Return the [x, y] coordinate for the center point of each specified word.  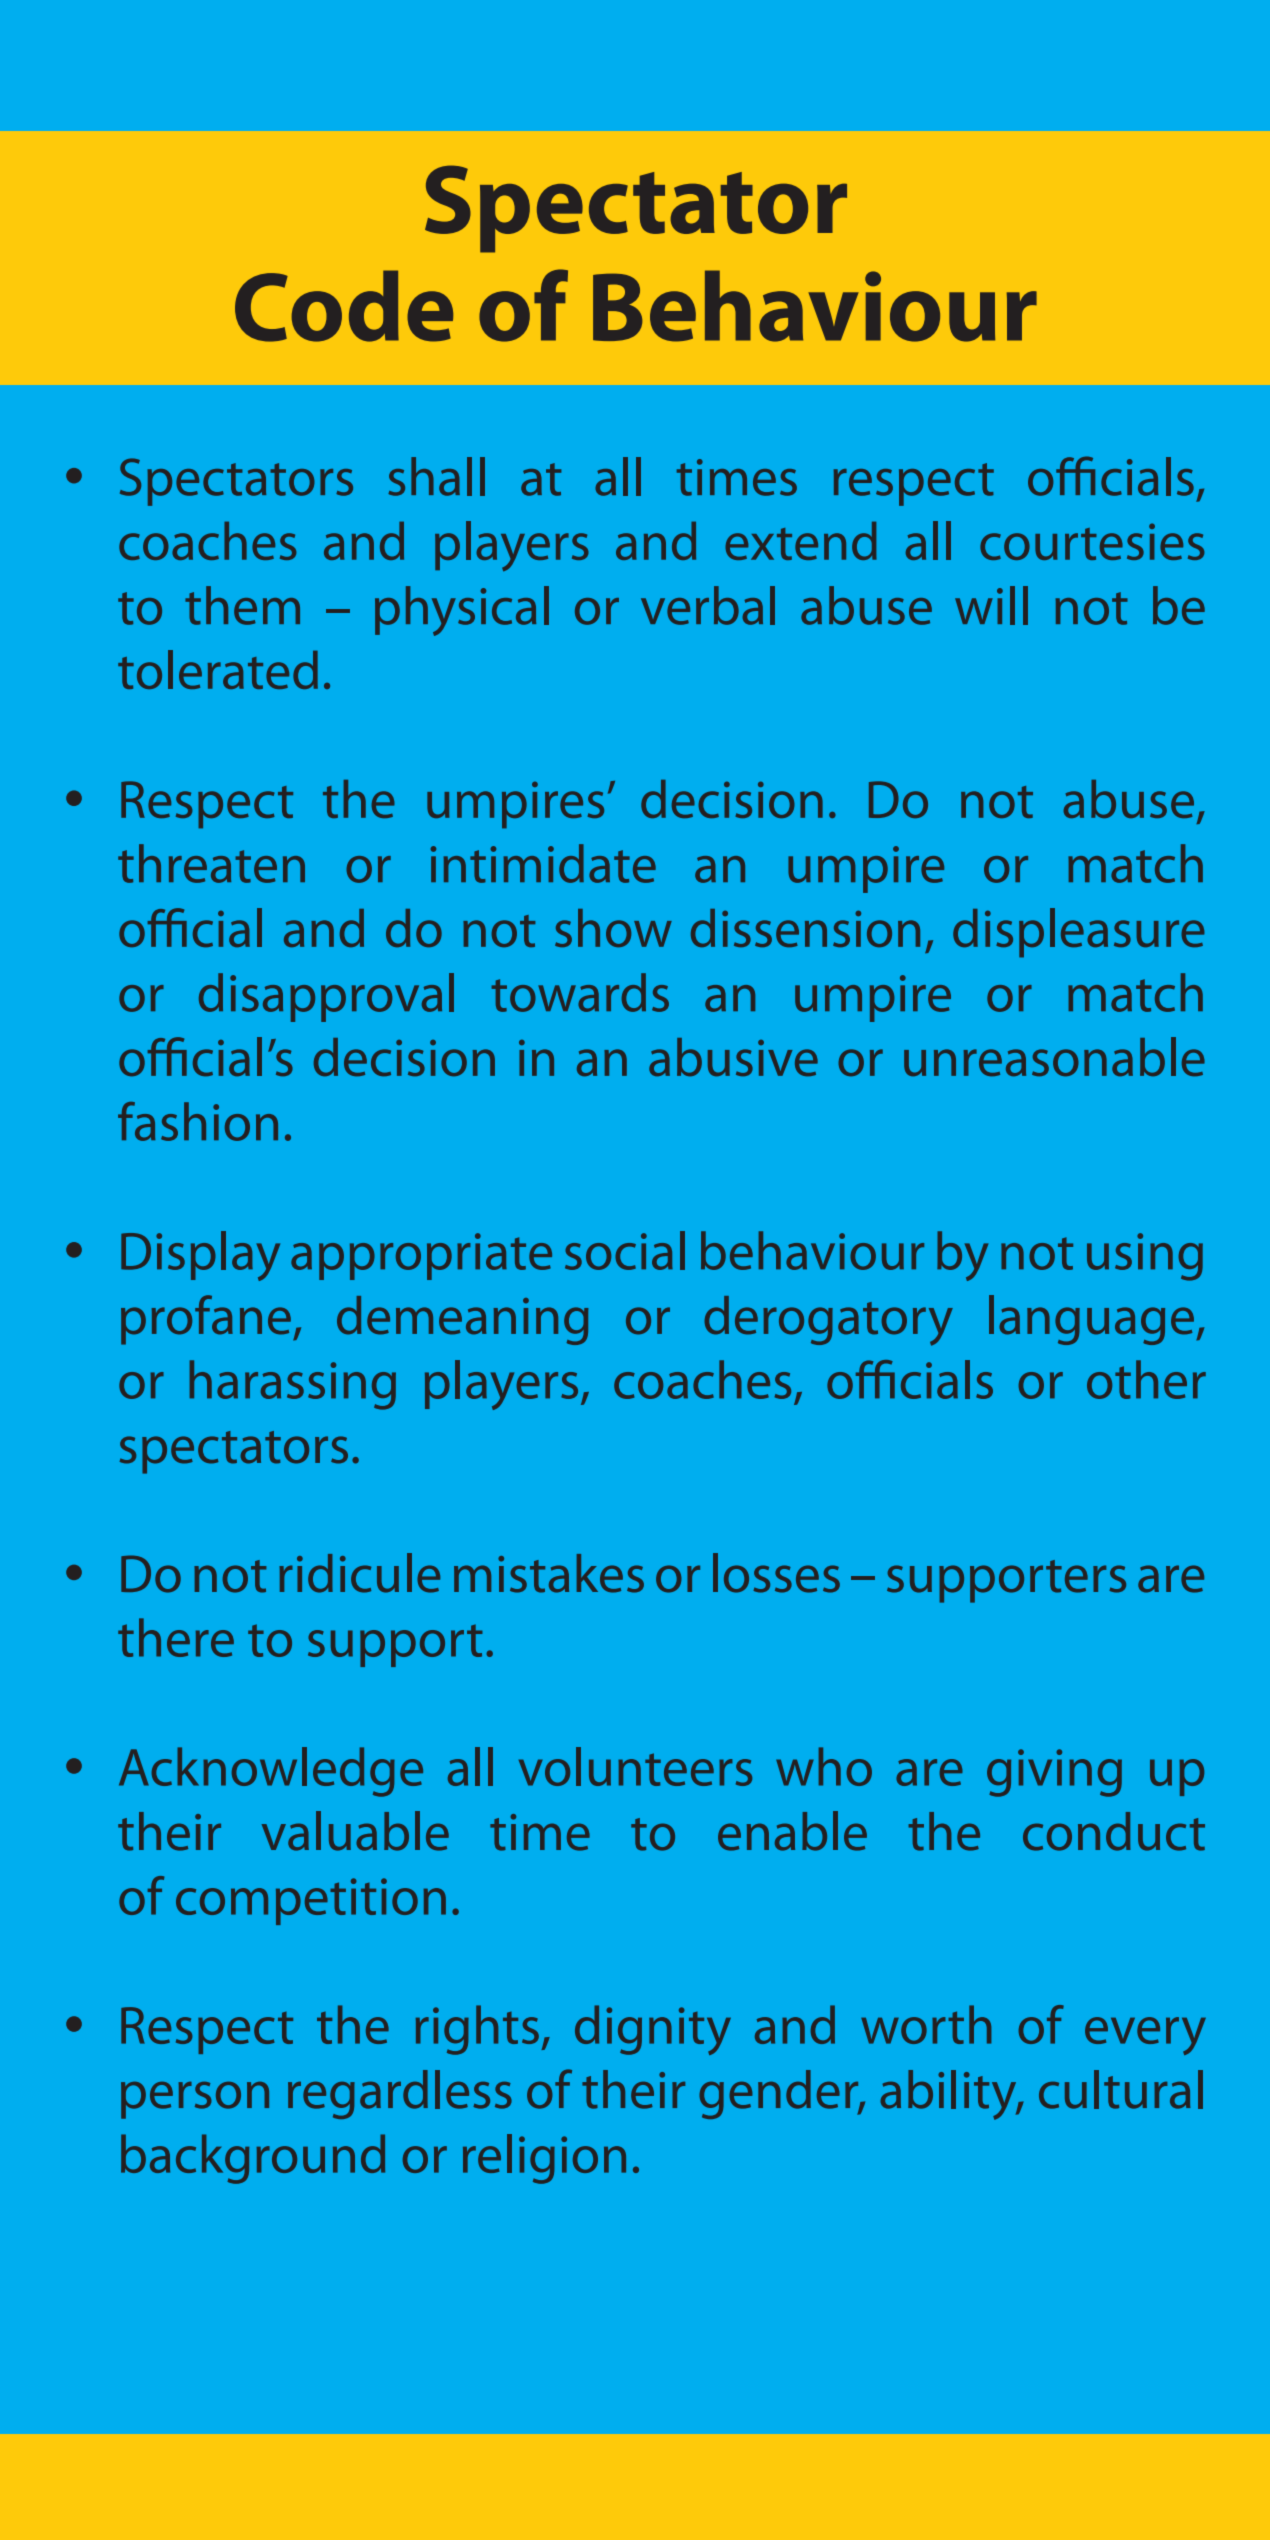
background [253, 2159]
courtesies [1092, 541]
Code [344, 306]
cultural [1121, 2089]
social [625, 1250]
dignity [653, 2030]
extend [801, 541]
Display [200, 1256]
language [1091, 1320]
